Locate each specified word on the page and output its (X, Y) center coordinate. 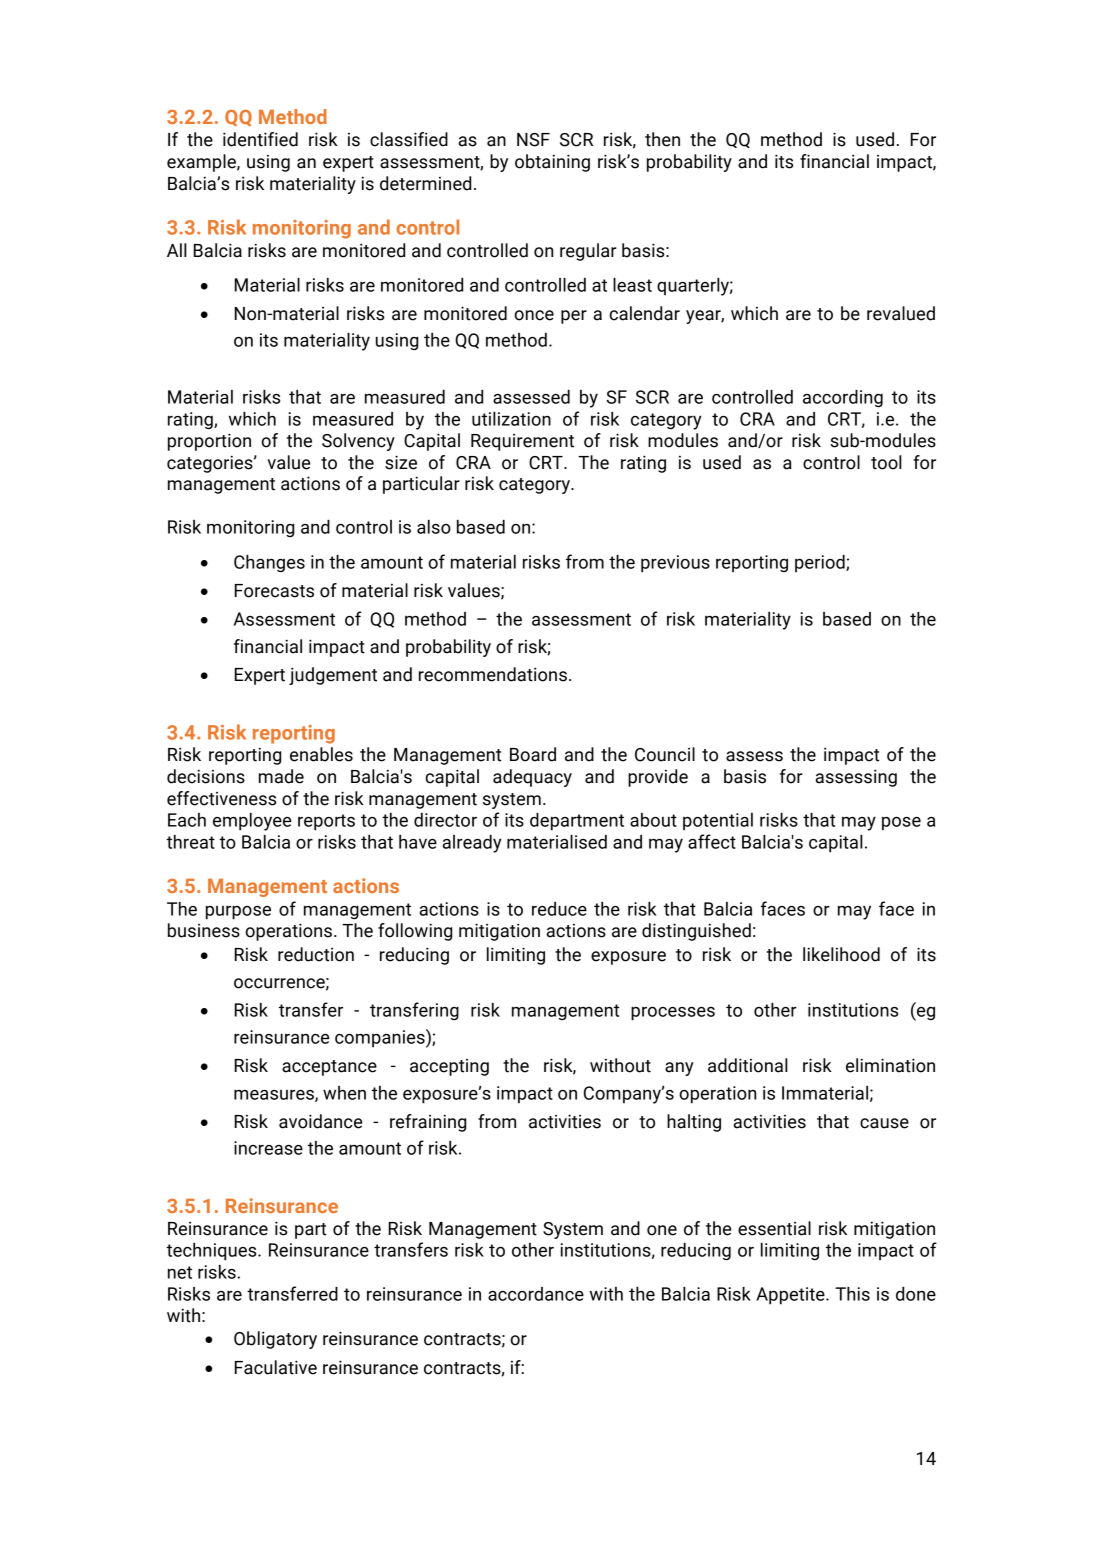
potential (718, 822)
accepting (449, 1067)
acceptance (329, 1068)
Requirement (522, 442)
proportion (209, 442)
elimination (890, 1065)
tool (886, 462)
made (281, 776)
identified (260, 139)
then (662, 139)
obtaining (552, 163)
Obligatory (275, 1340)
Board (533, 754)
